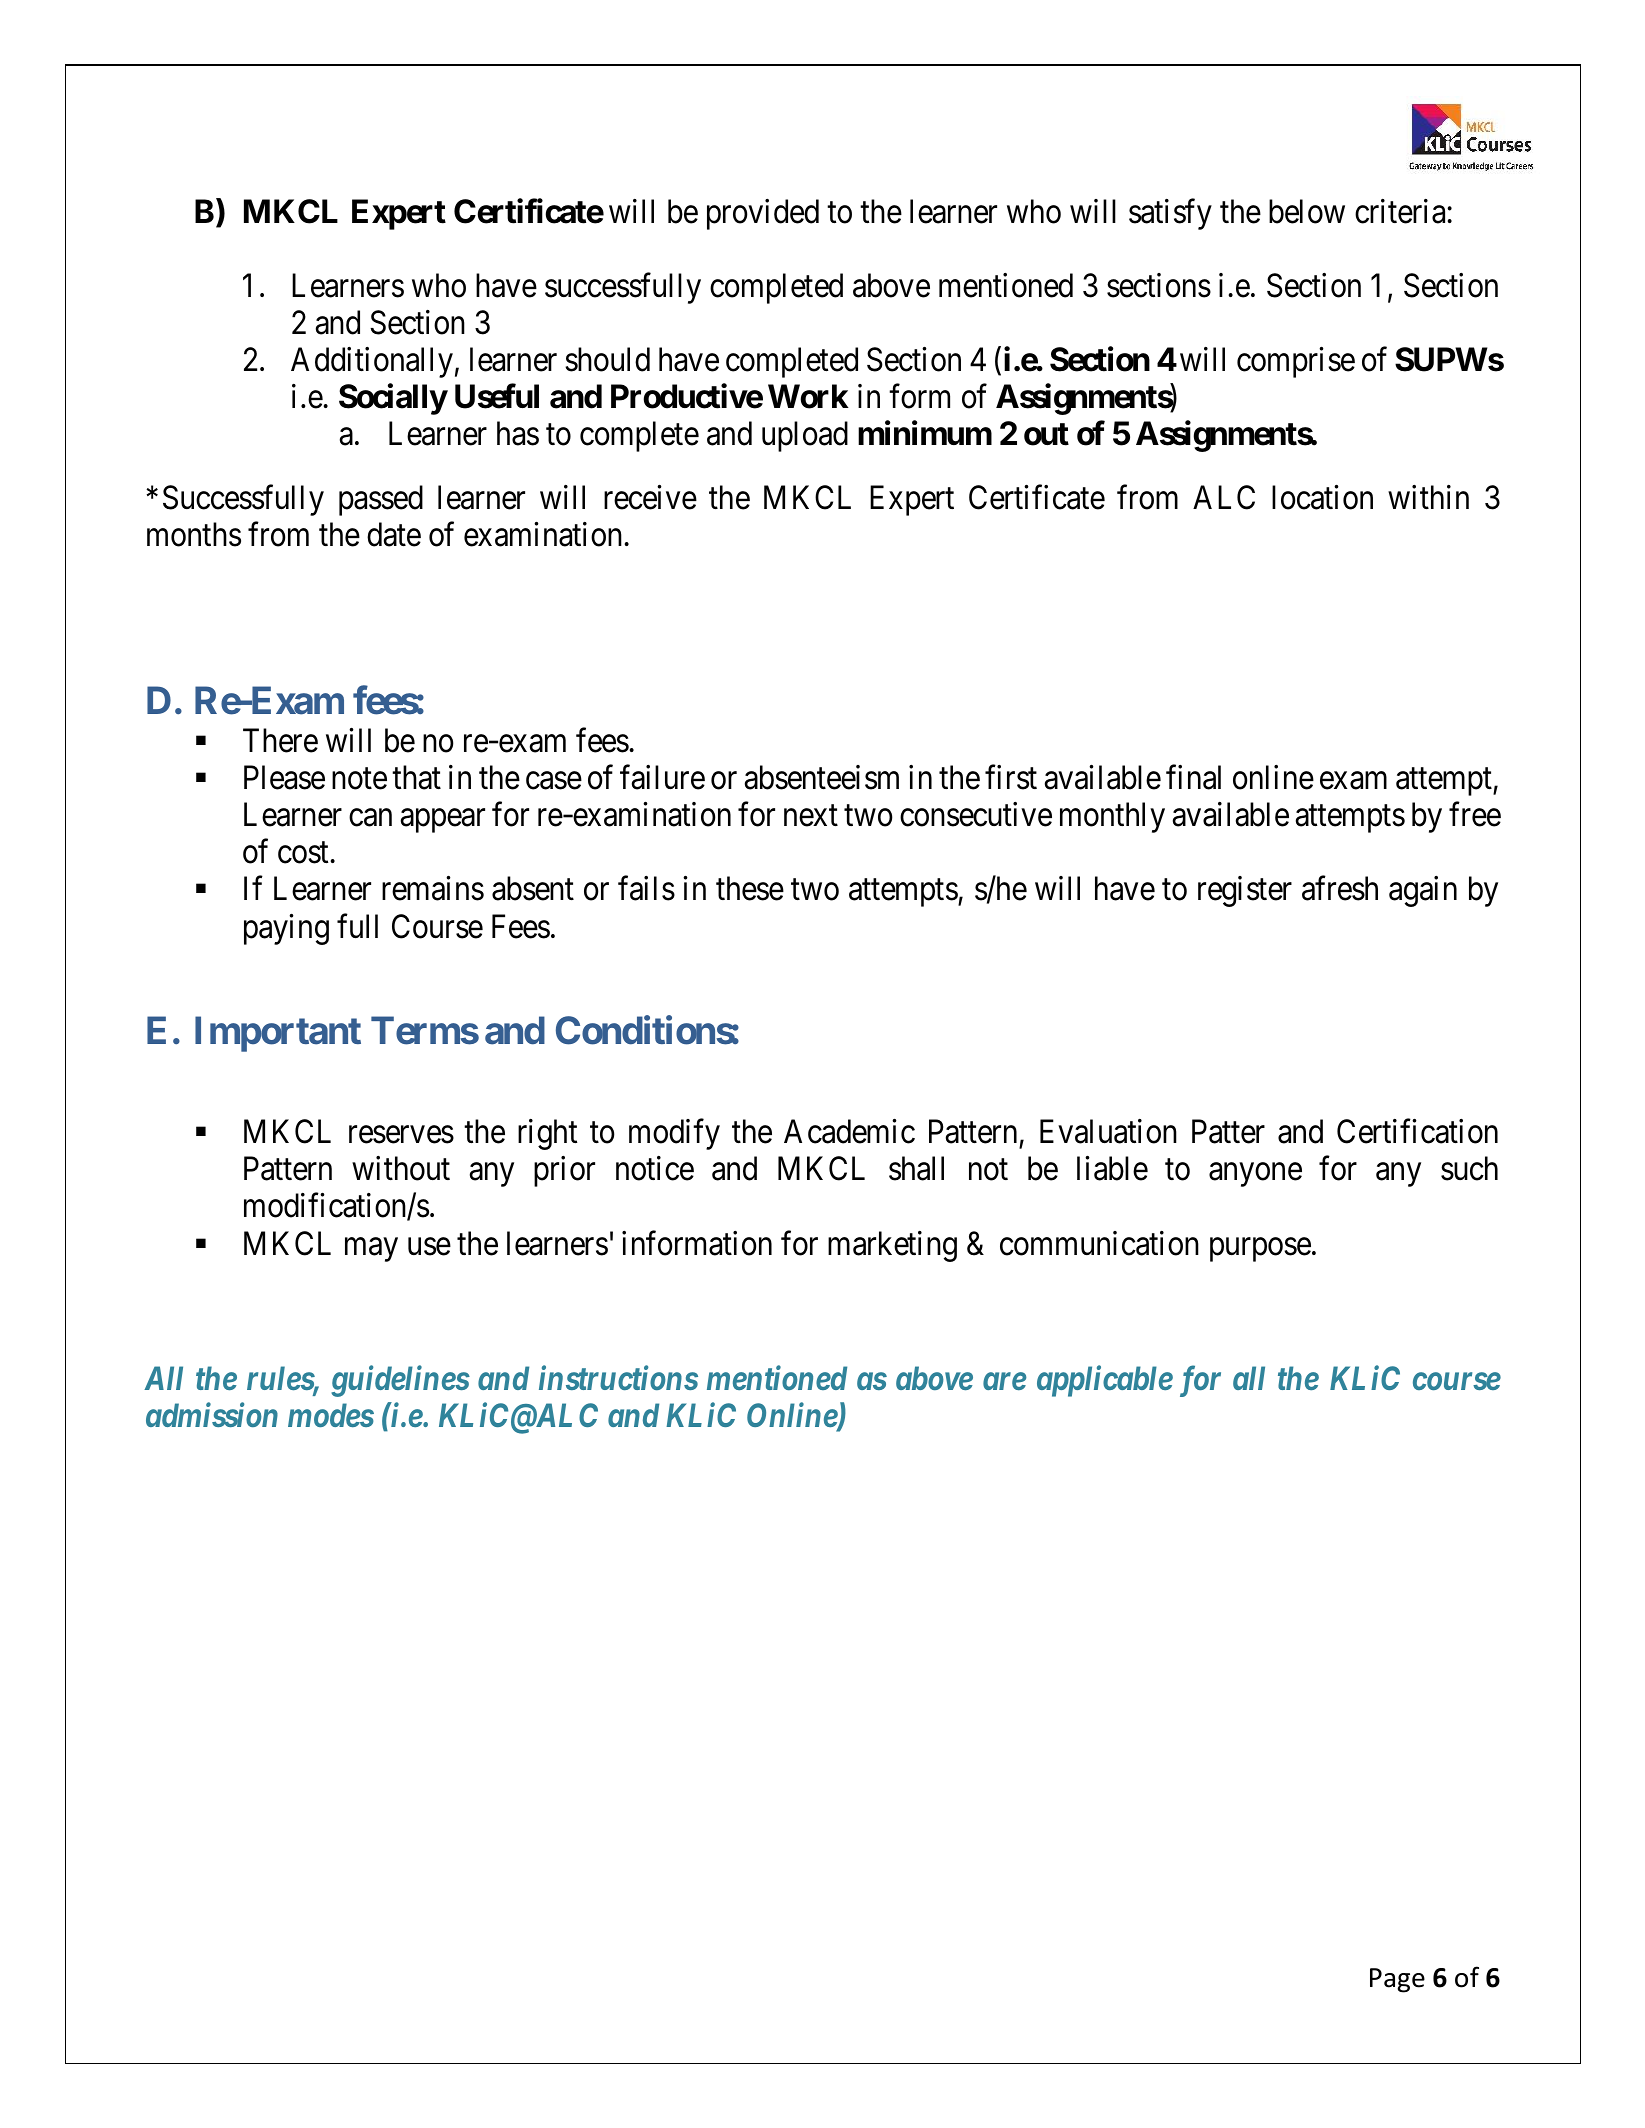 The width and height of the page is (1645, 2128). Describe the element at coordinates (372, 362) in the page. I see `Additionally` at that location.
